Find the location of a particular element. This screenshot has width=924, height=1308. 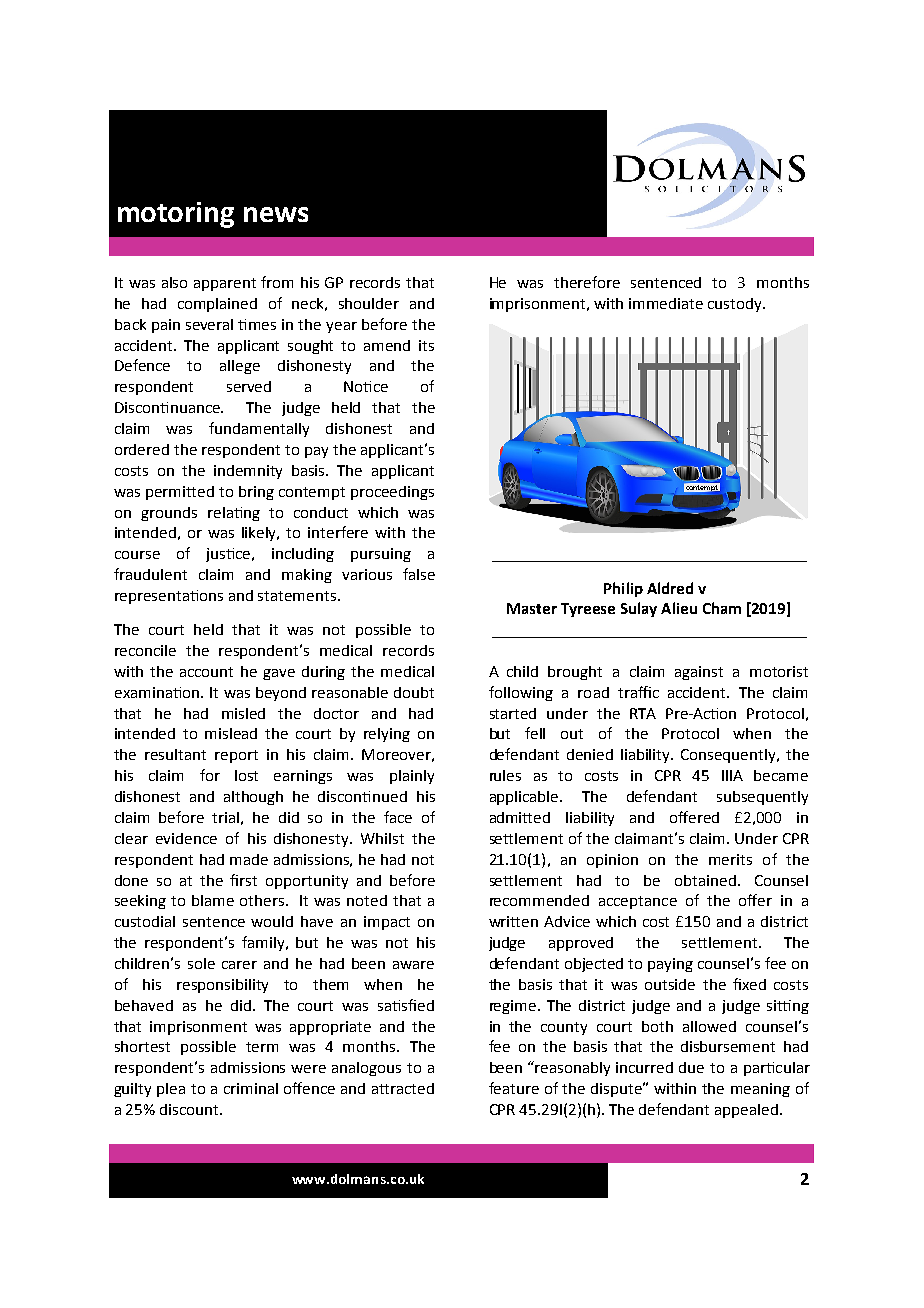

written is located at coordinates (513, 921).
